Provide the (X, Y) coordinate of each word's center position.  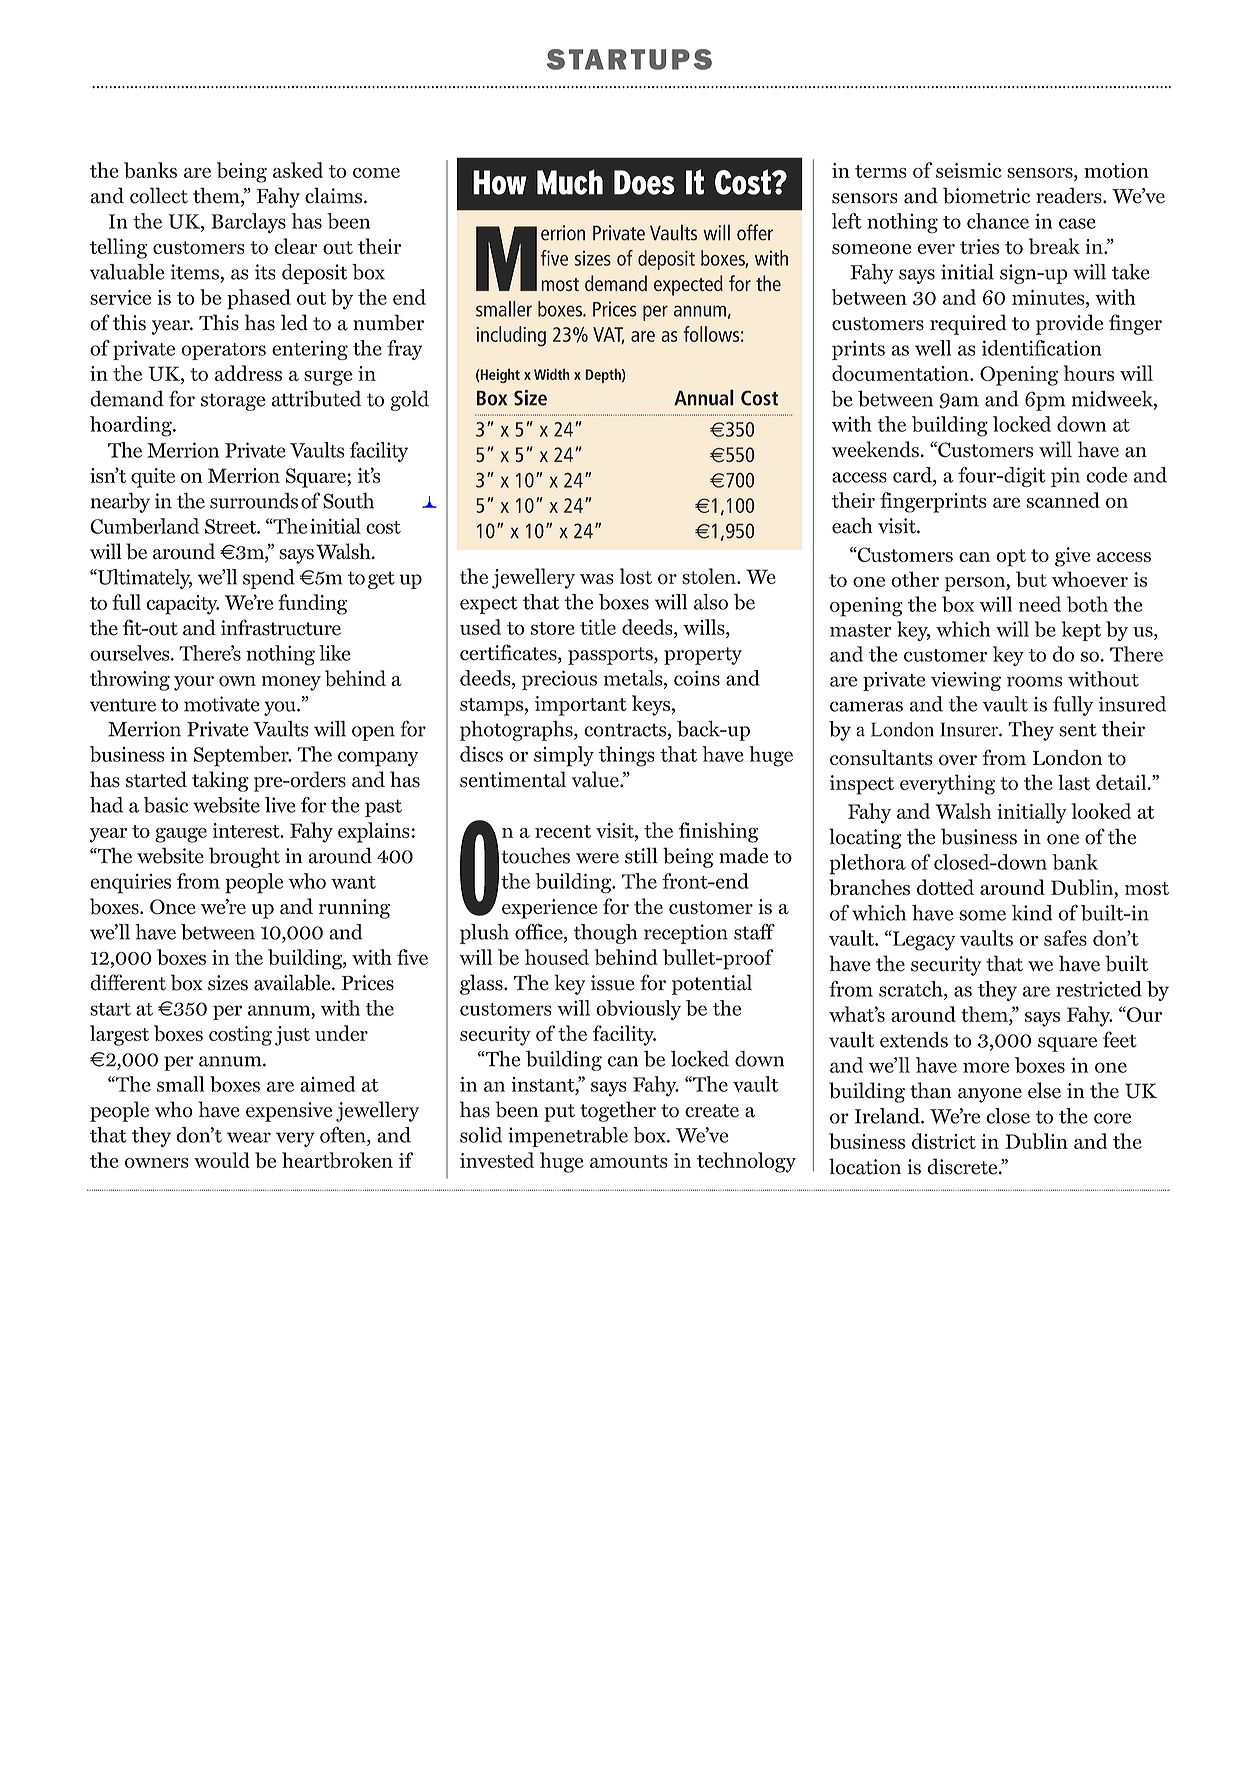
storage (233, 402)
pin (1065, 477)
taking (220, 781)
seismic (969, 170)
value (596, 779)
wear (249, 1137)
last (1074, 782)
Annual (704, 397)
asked (298, 170)
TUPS (671, 59)
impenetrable (568, 1137)
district (944, 1141)
